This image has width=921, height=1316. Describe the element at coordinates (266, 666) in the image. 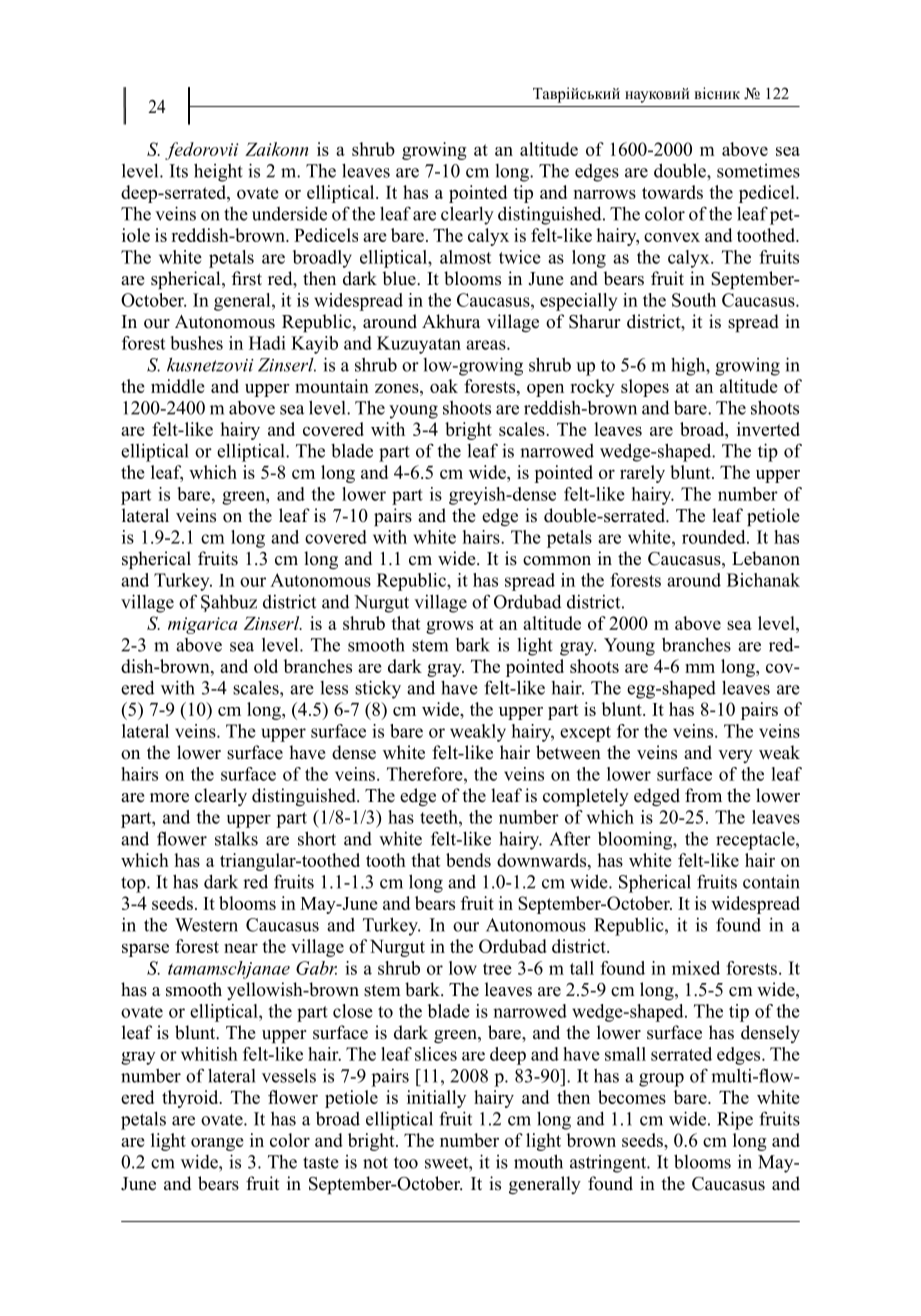

I see `old` at that location.
